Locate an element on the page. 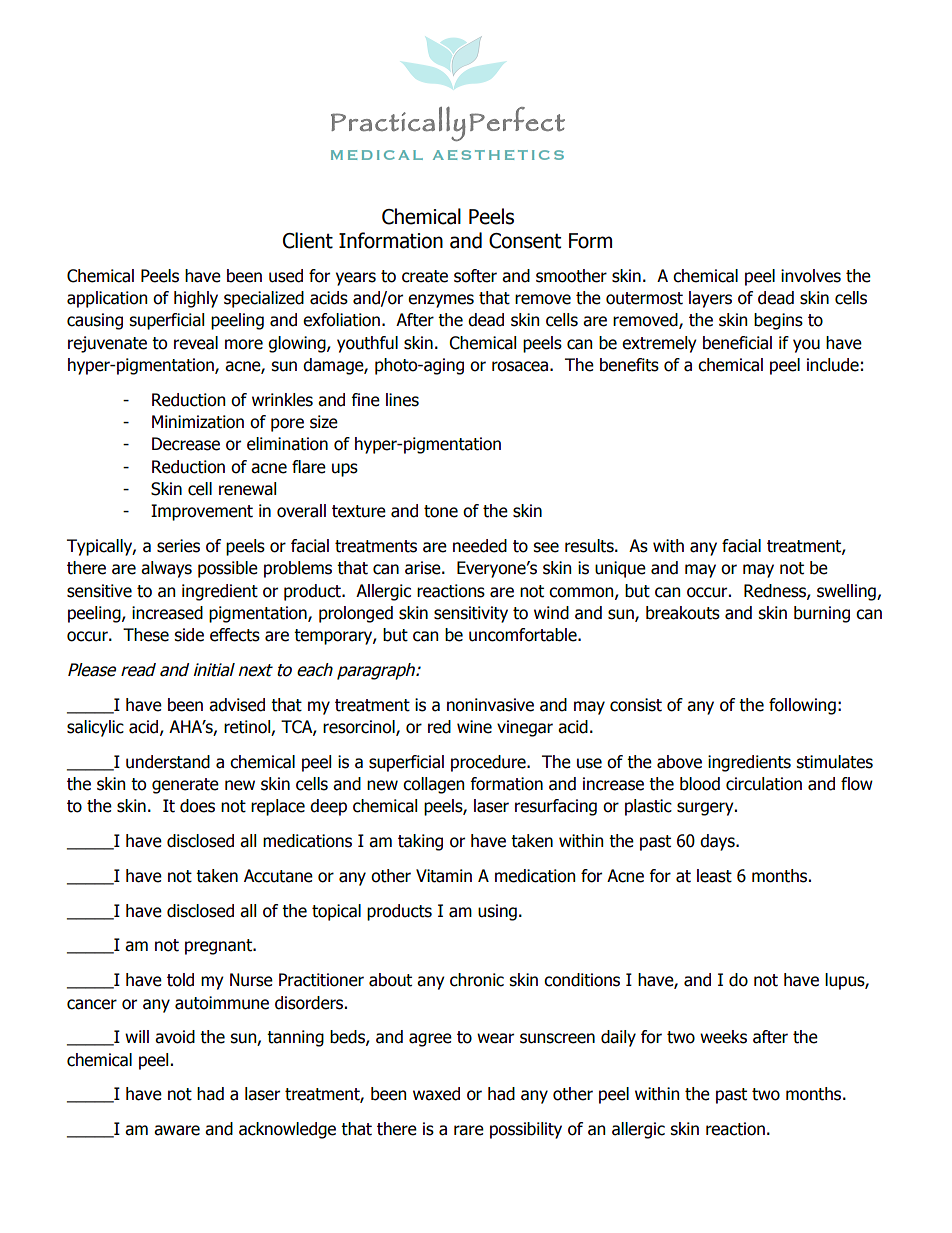 This document has width=952, height=1233. involves is located at coordinates (811, 276).
